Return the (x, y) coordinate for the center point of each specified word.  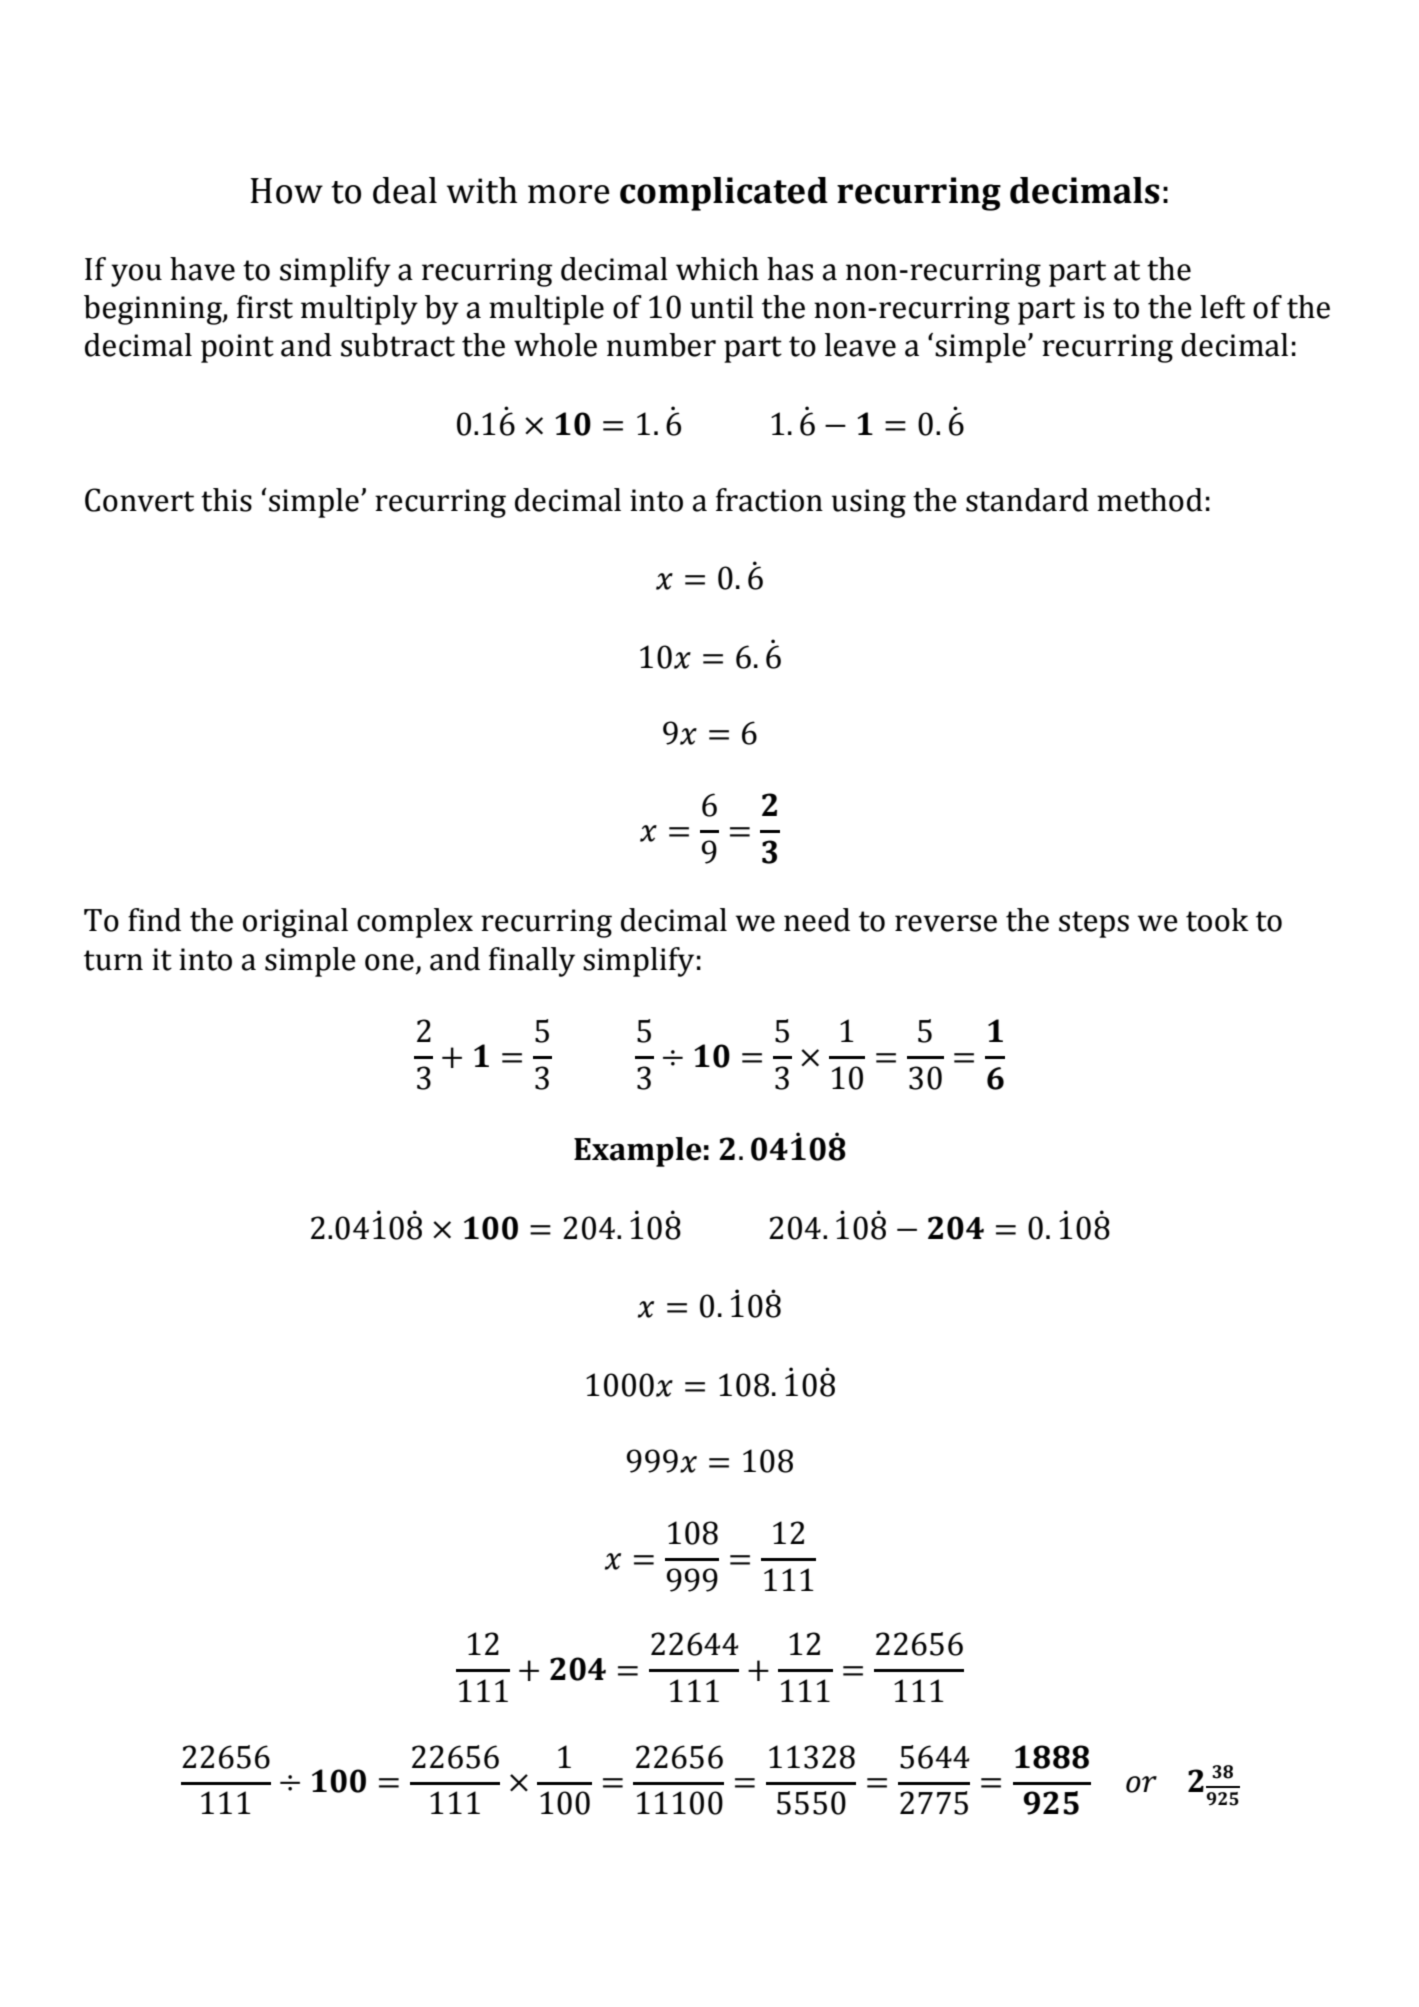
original (295, 923)
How (286, 191)
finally (532, 962)
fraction (769, 500)
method (1150, 500)
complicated (724, 194)
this (226, 500)
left (1222, 307)
